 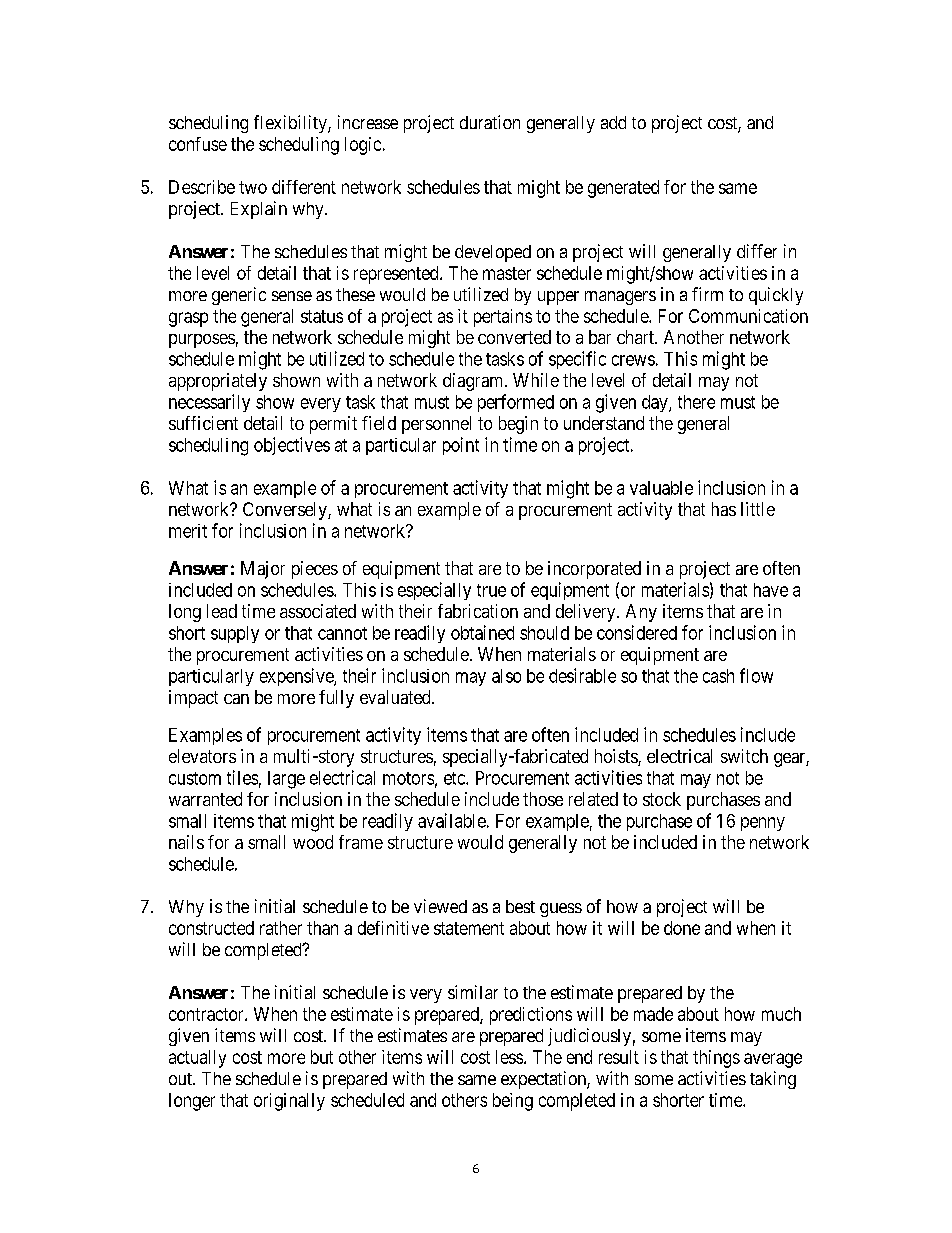 What do you see at coordinates (763, 824) in the document?
I see `penny` at bounding box center [763, 824].
